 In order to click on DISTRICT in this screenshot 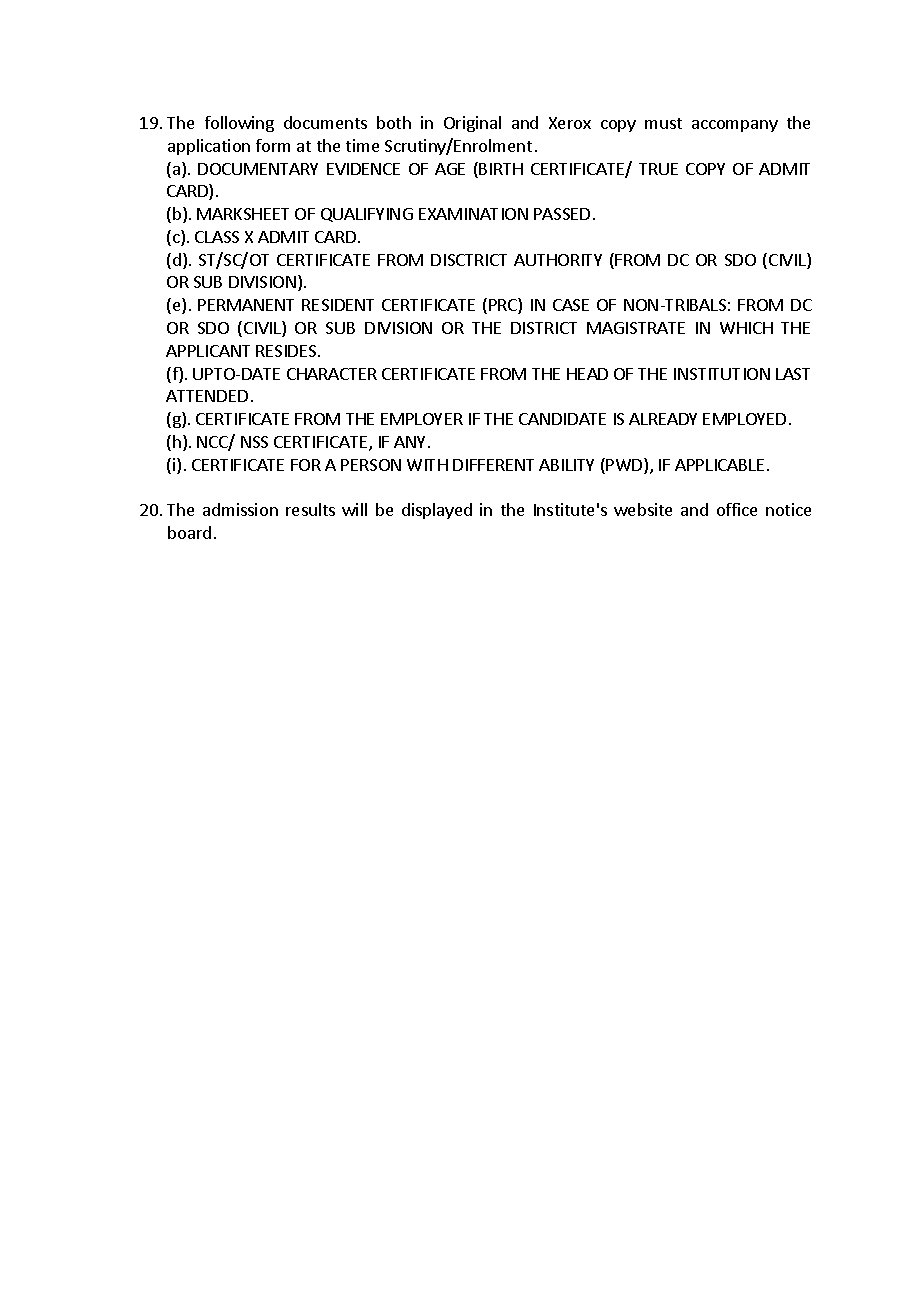, I will do `click(544, 328)`.
